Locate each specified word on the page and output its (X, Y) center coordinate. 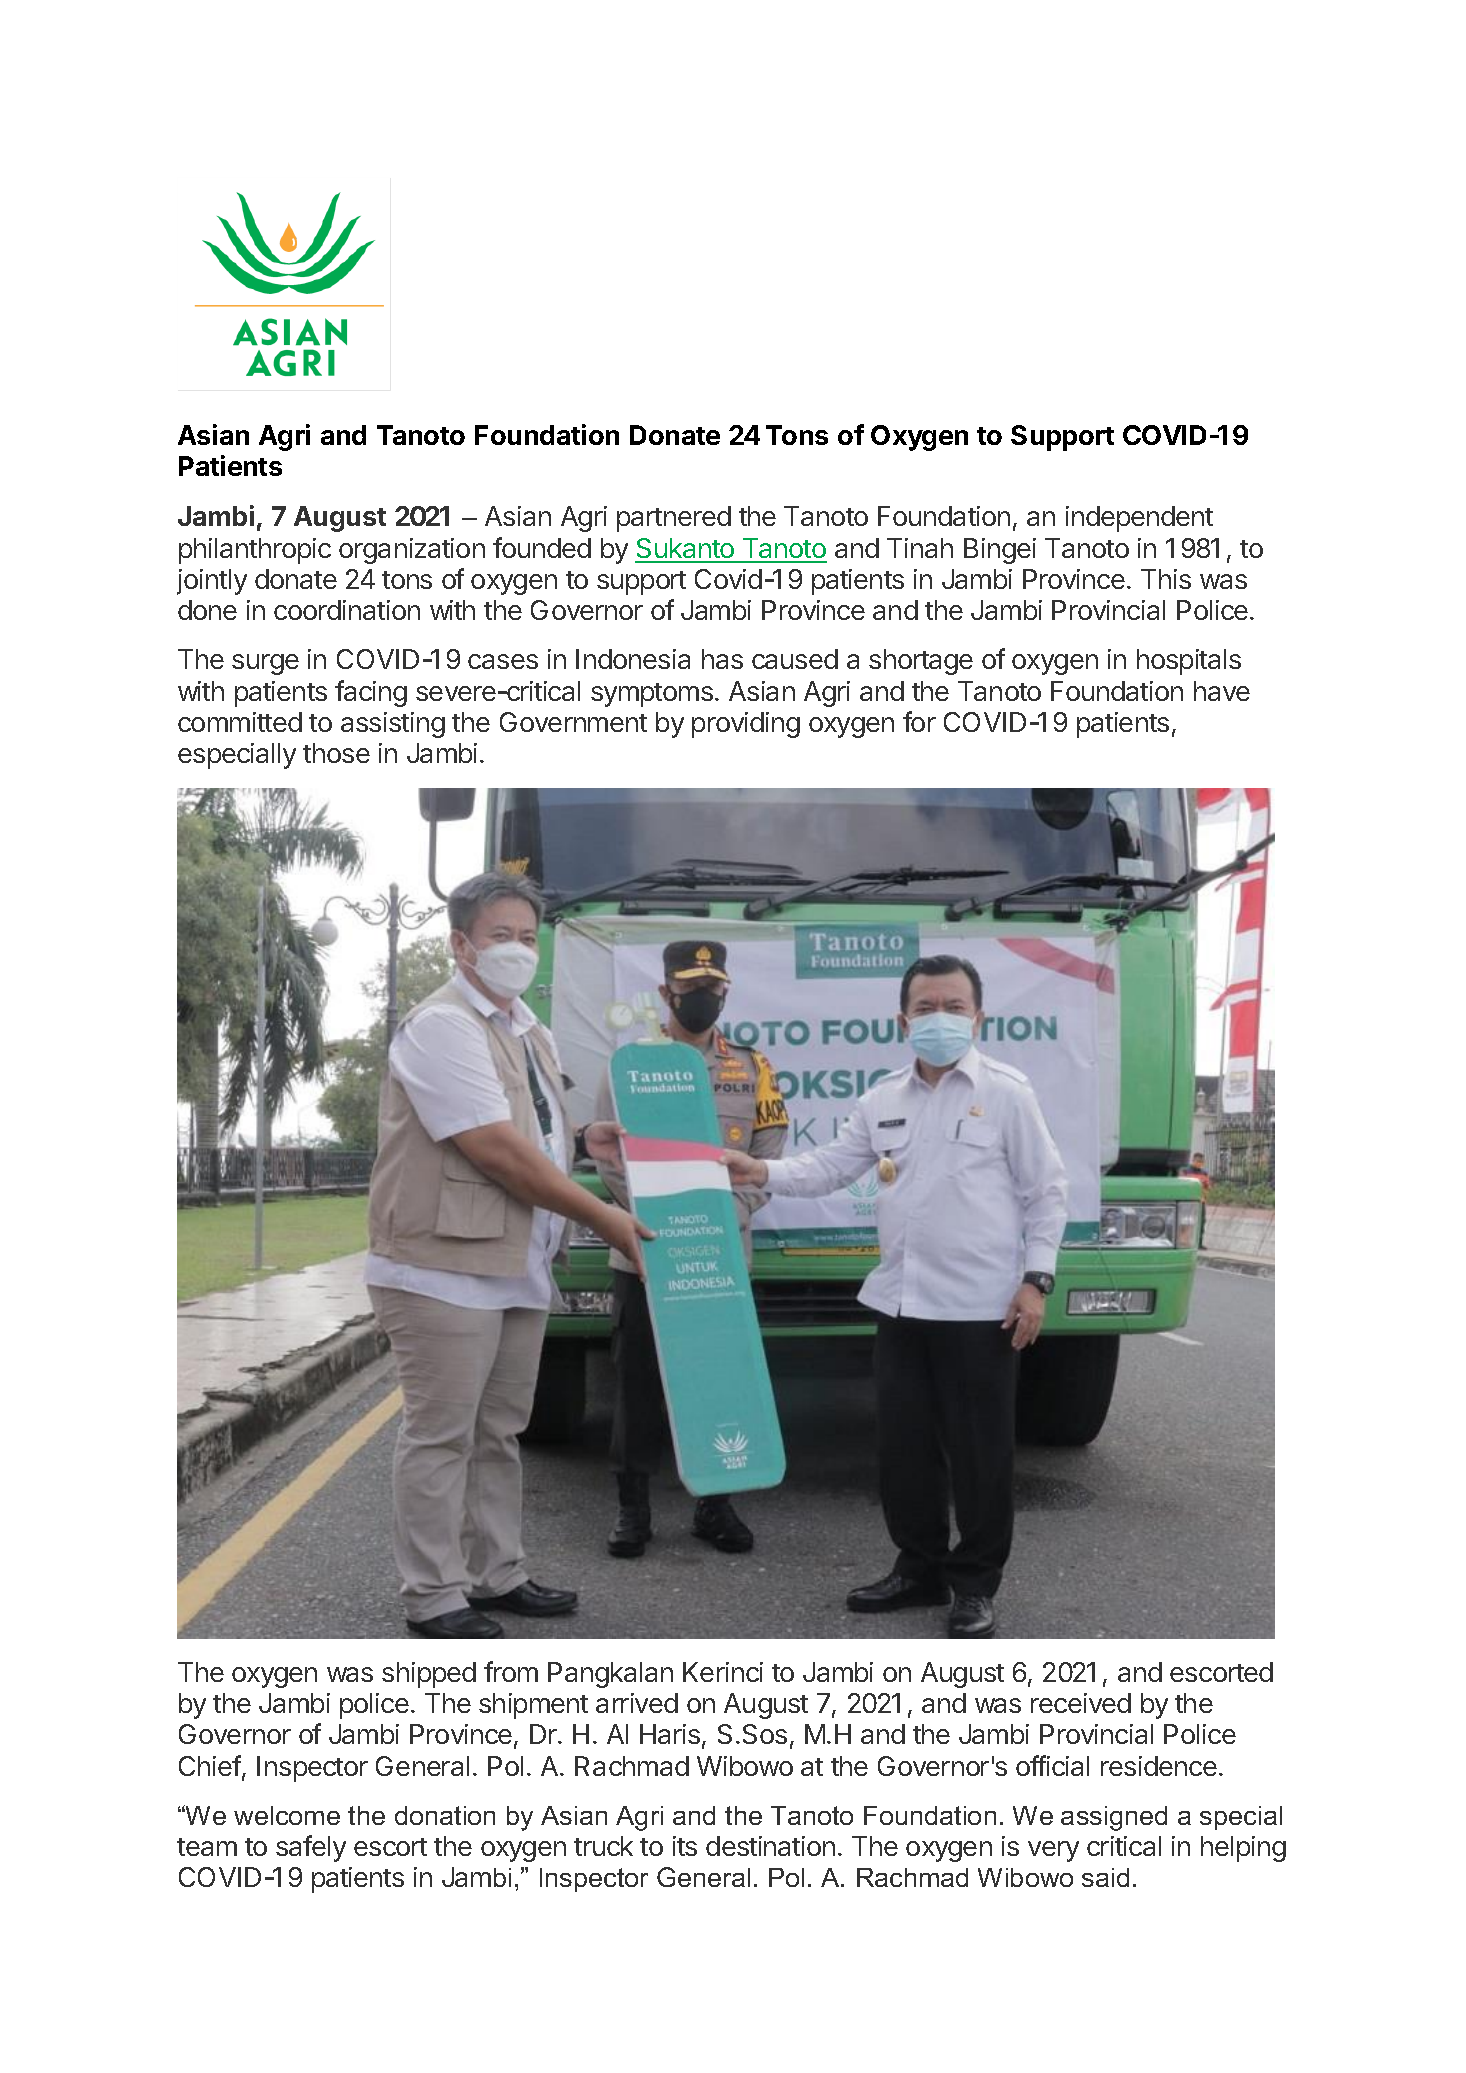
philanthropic (255, 551)
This (1166, 579)
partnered (674, 519)
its (685, 1846)
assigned (1114, 1818)
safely (311, 1848)
